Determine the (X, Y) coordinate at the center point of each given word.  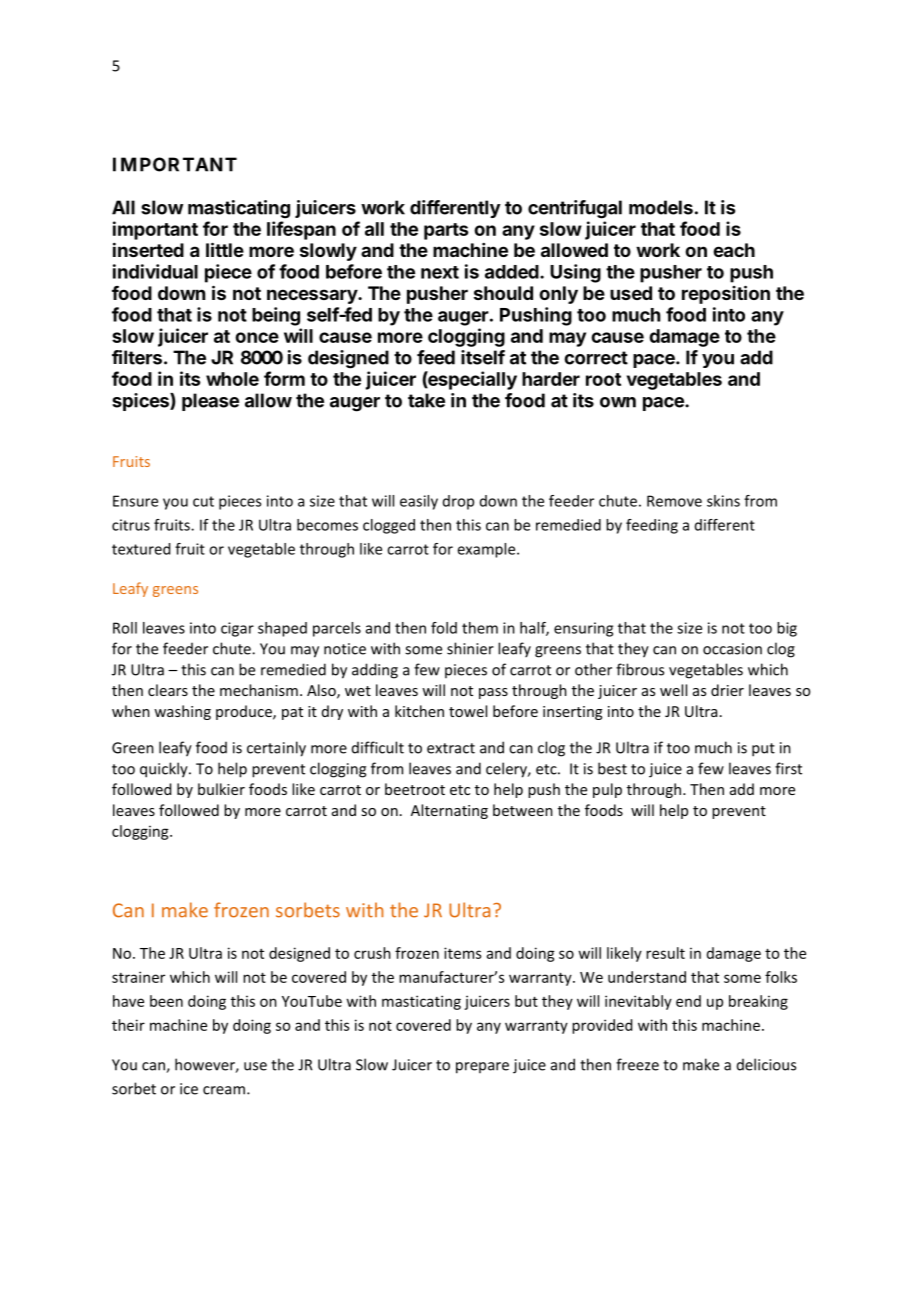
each (734, 250)
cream (224, 1090)
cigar (237, 629)
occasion (732, 649)
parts (446, 231)
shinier (470, 648)
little (225, 249)
